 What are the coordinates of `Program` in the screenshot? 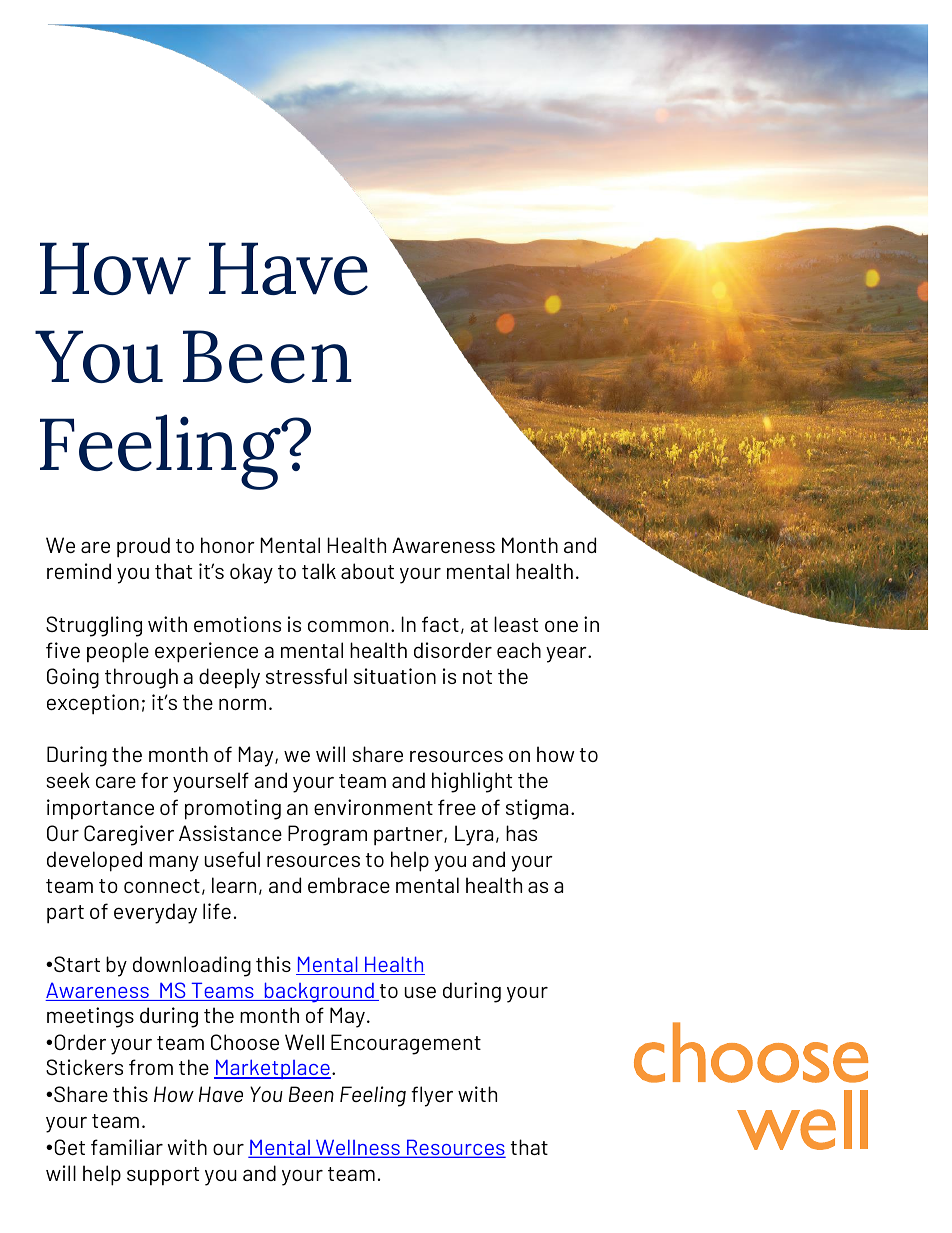 It's located at (327, 835).
